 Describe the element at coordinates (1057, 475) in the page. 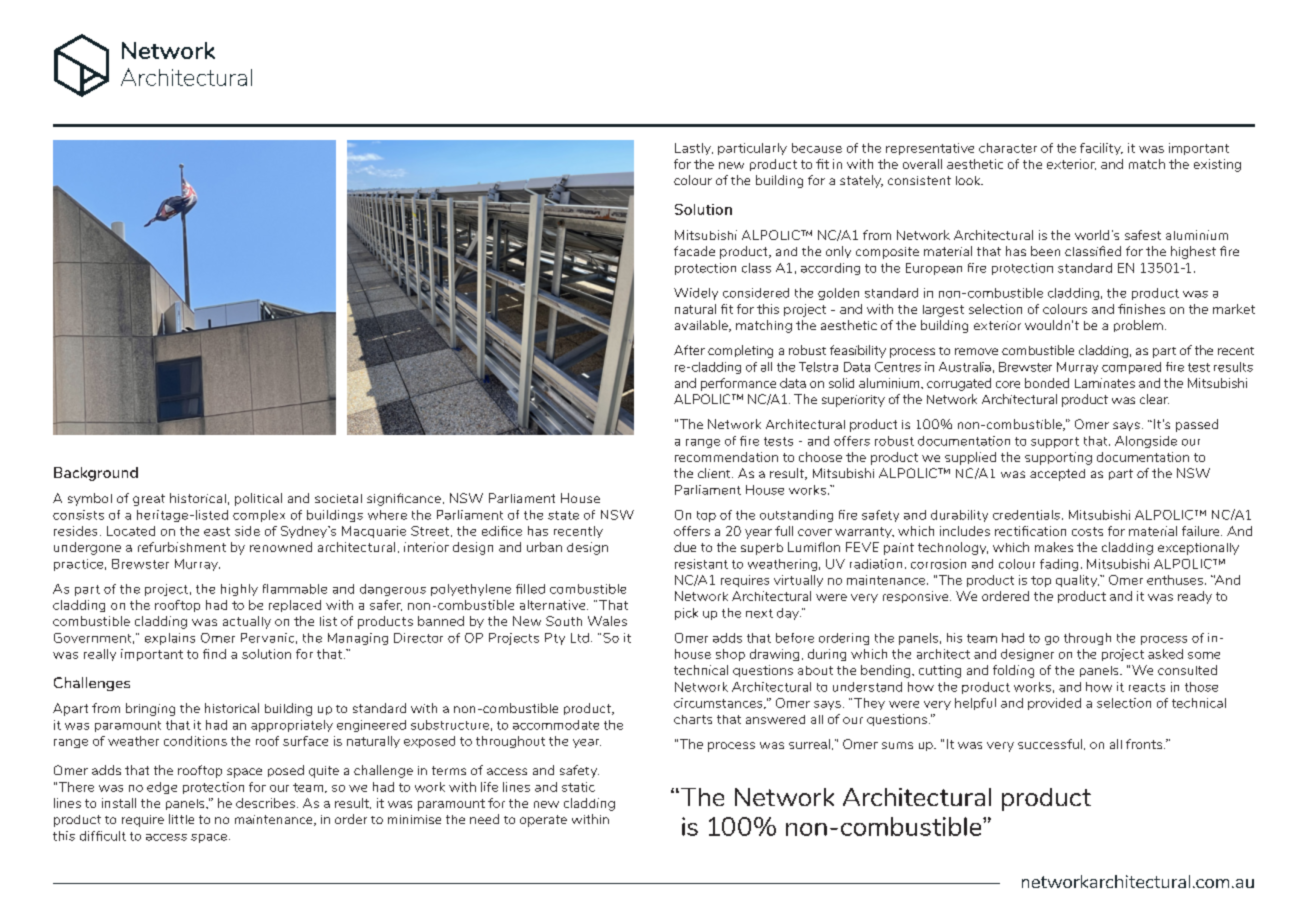

I see `accepted` at that location.
